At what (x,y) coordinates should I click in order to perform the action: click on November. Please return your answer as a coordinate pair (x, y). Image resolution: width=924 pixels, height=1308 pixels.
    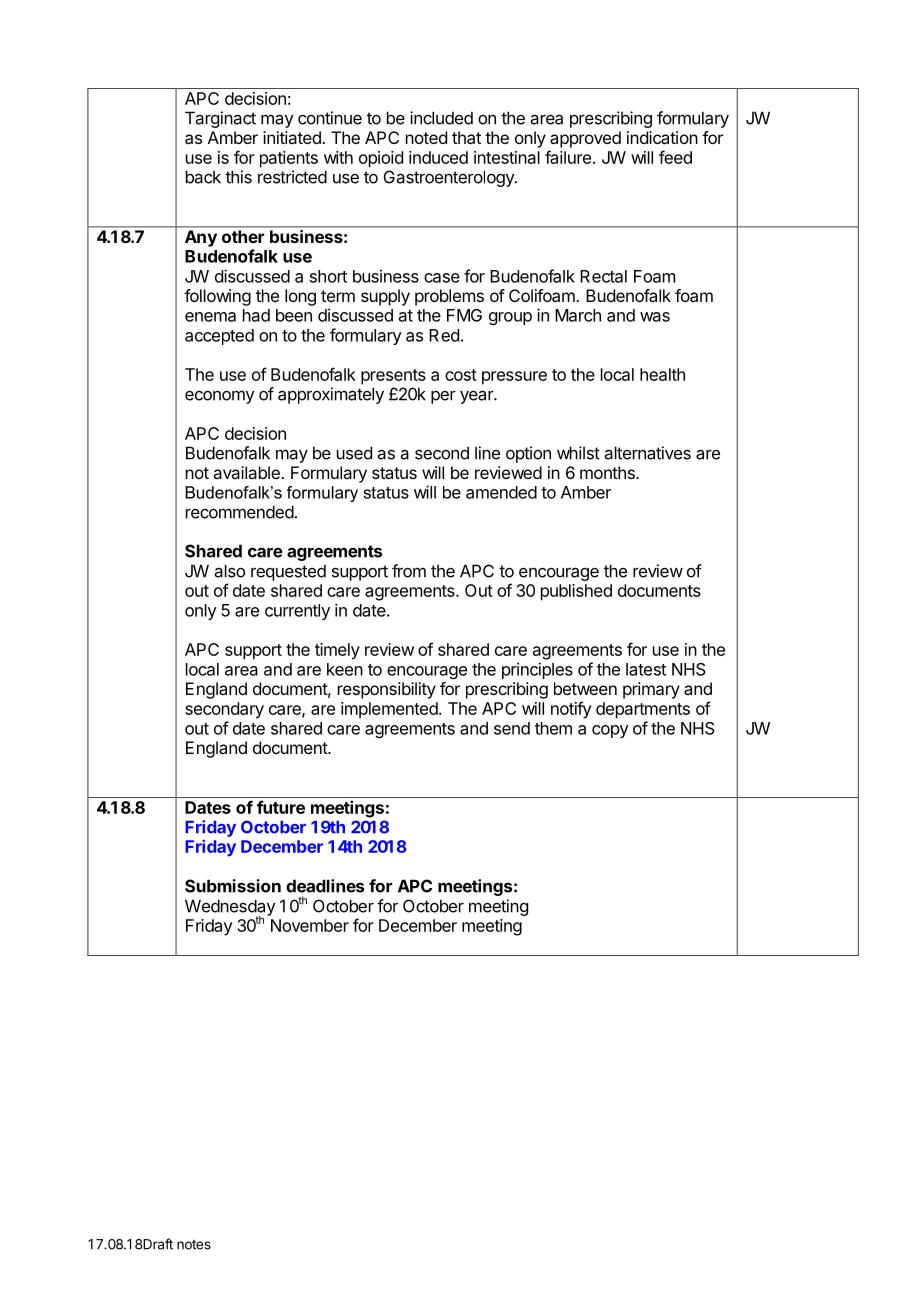
    Looking at the image, I should click on (310, 925).
